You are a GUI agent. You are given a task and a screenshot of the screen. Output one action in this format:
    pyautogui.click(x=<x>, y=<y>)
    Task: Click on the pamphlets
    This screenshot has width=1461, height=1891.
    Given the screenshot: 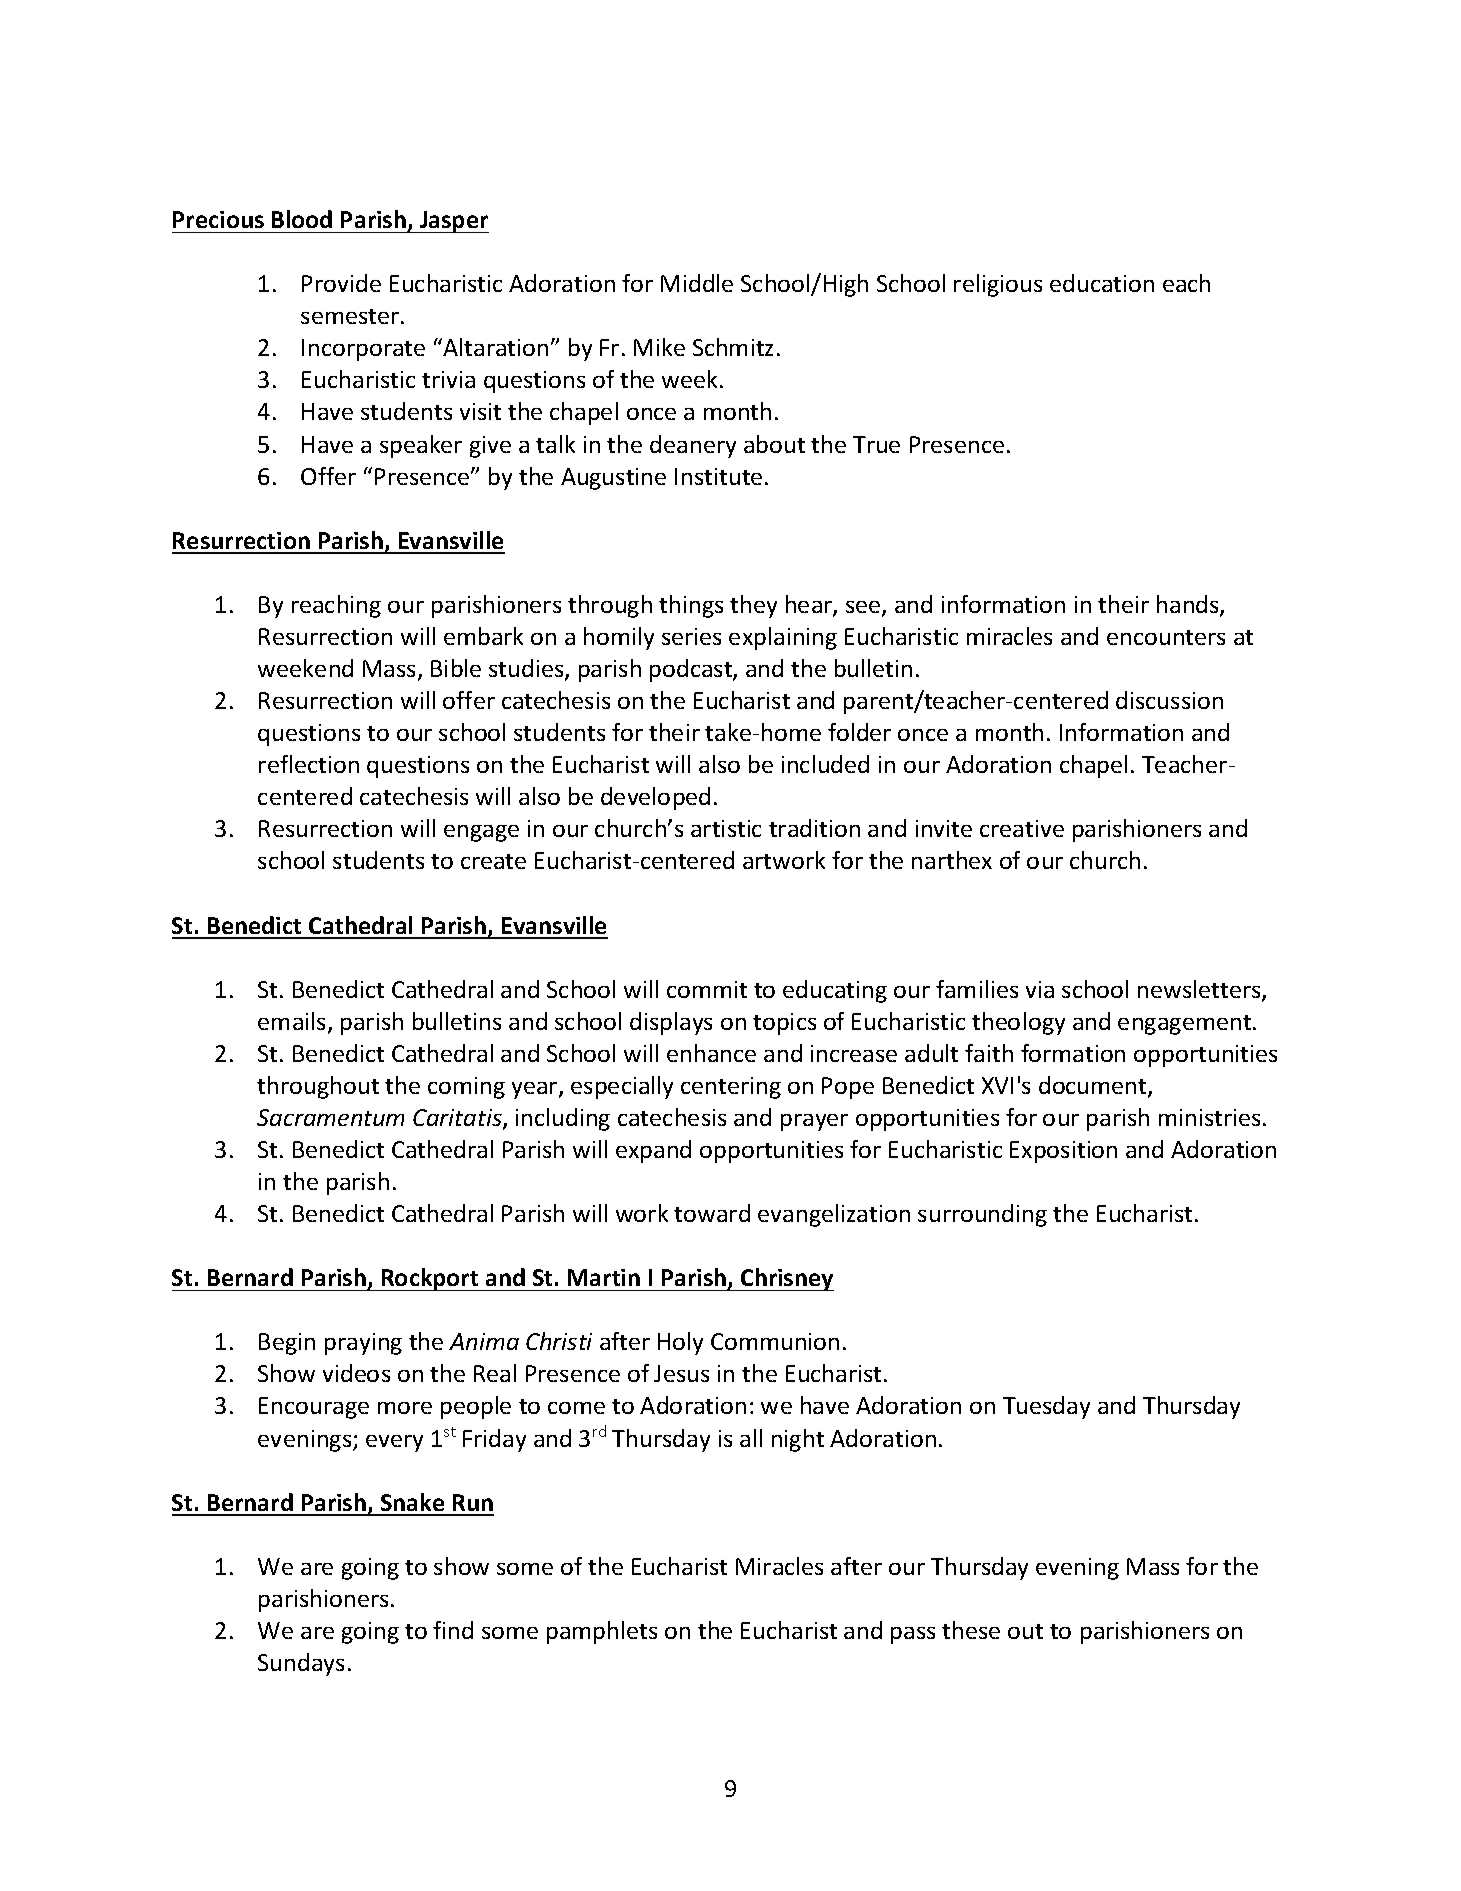 What is the action you would take?
    pyautogui.click(x=602, y=1632)
